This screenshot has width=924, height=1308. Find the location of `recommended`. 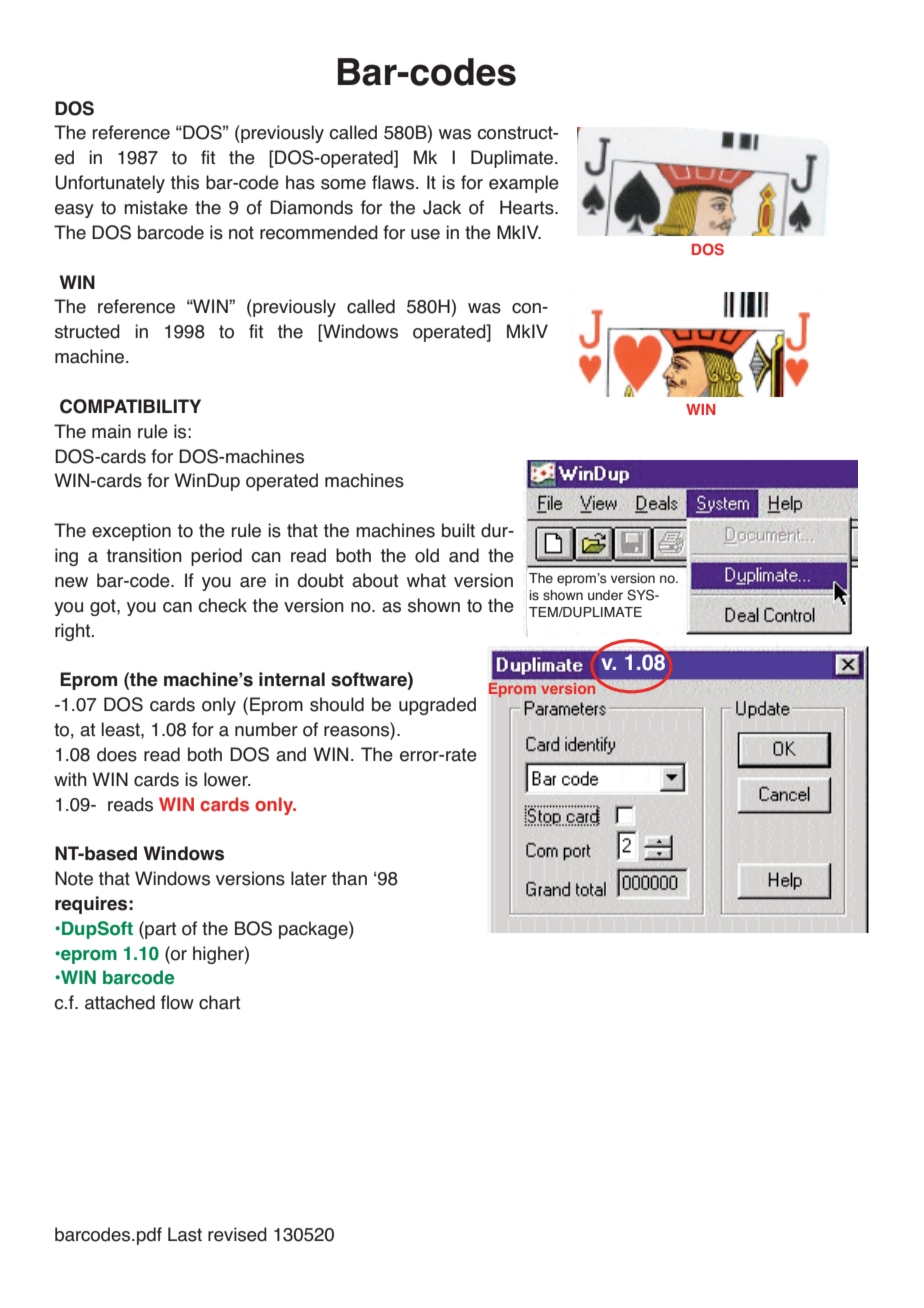

recommended is located at coordinates (319, 232).
